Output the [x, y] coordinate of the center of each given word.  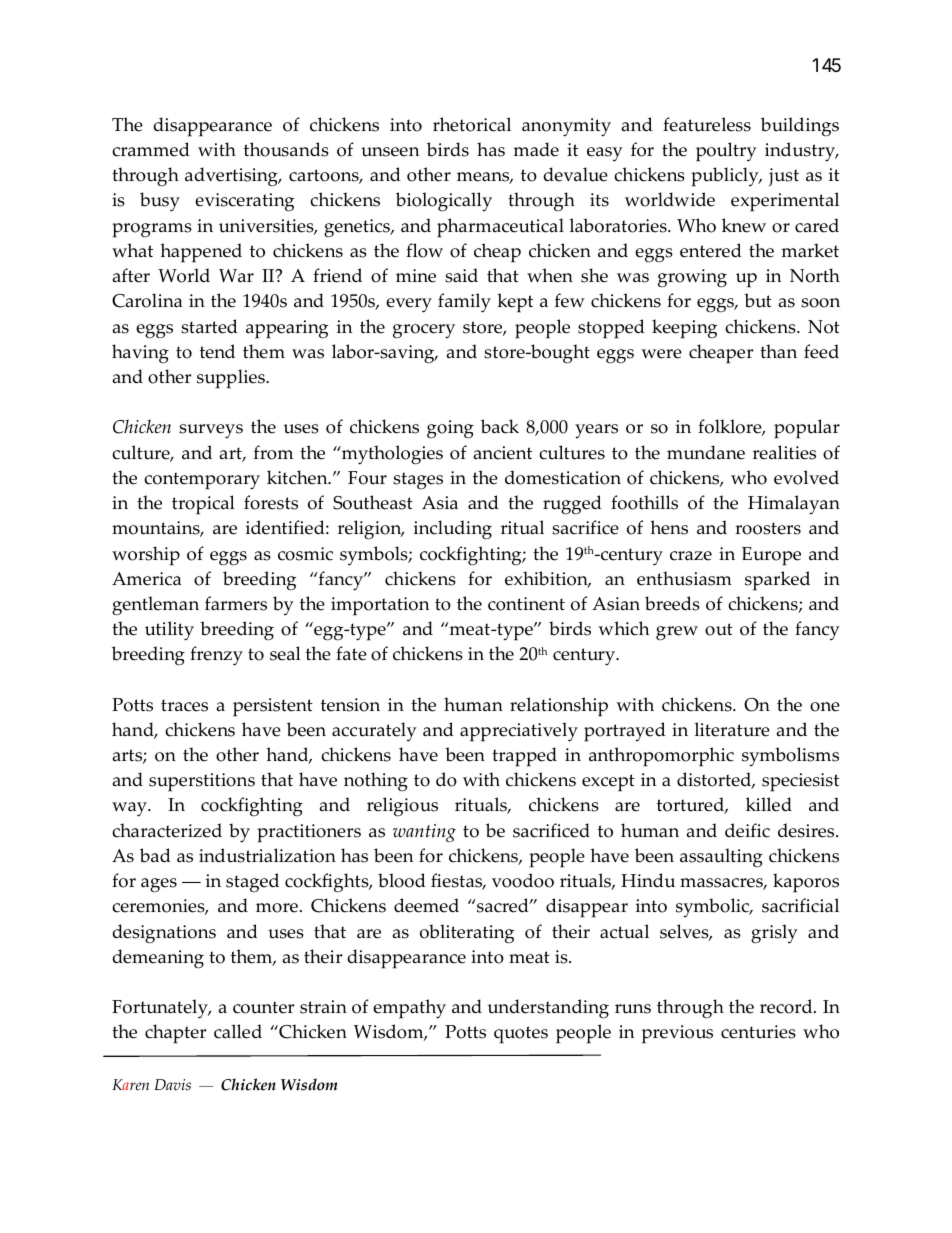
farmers [236, 603]
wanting [424, 833]
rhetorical [472, 124]
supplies [232, 379]
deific [747, 830]
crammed [151, 149]
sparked [777, 581]
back [500, 426]
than [778, 351]
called [238, 1031]
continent [526, 604]
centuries [758, 1032]
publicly [726, 177]
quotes [521, 1035]
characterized [167, 830]
